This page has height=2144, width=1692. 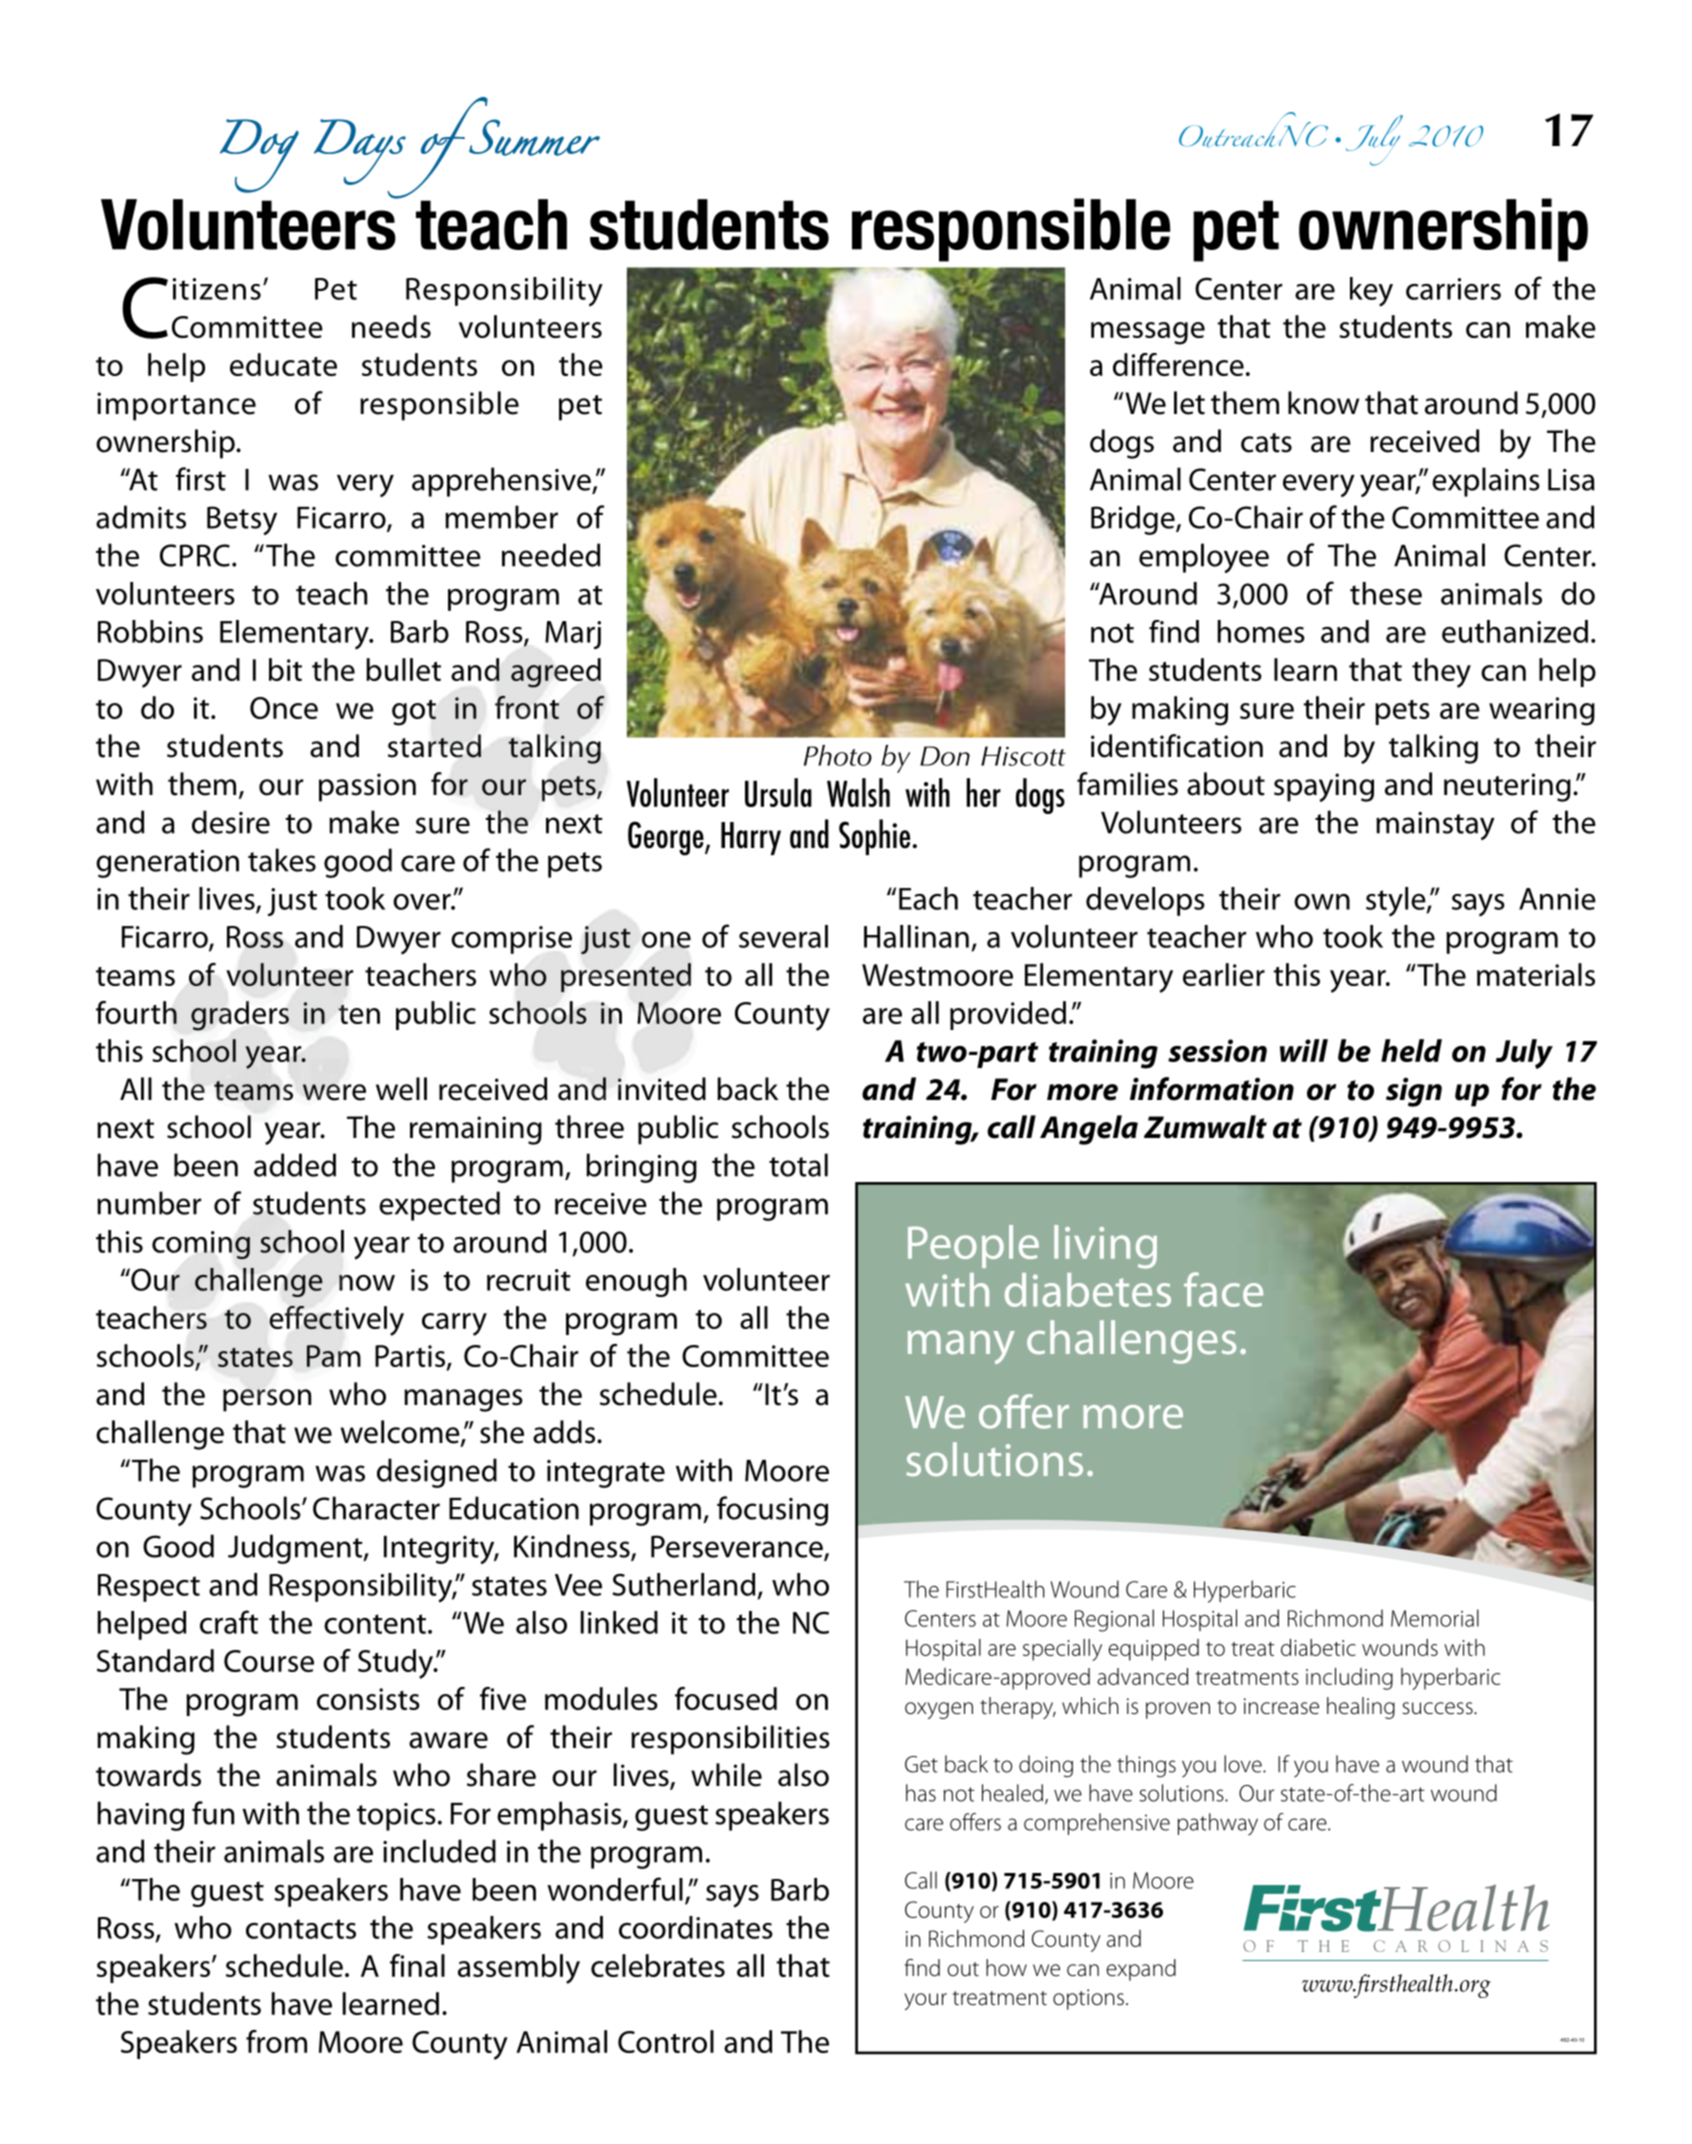 What do you see at coordinates (276, 2041) in the page?
I see `from` at bounding box center [276, 2041].
